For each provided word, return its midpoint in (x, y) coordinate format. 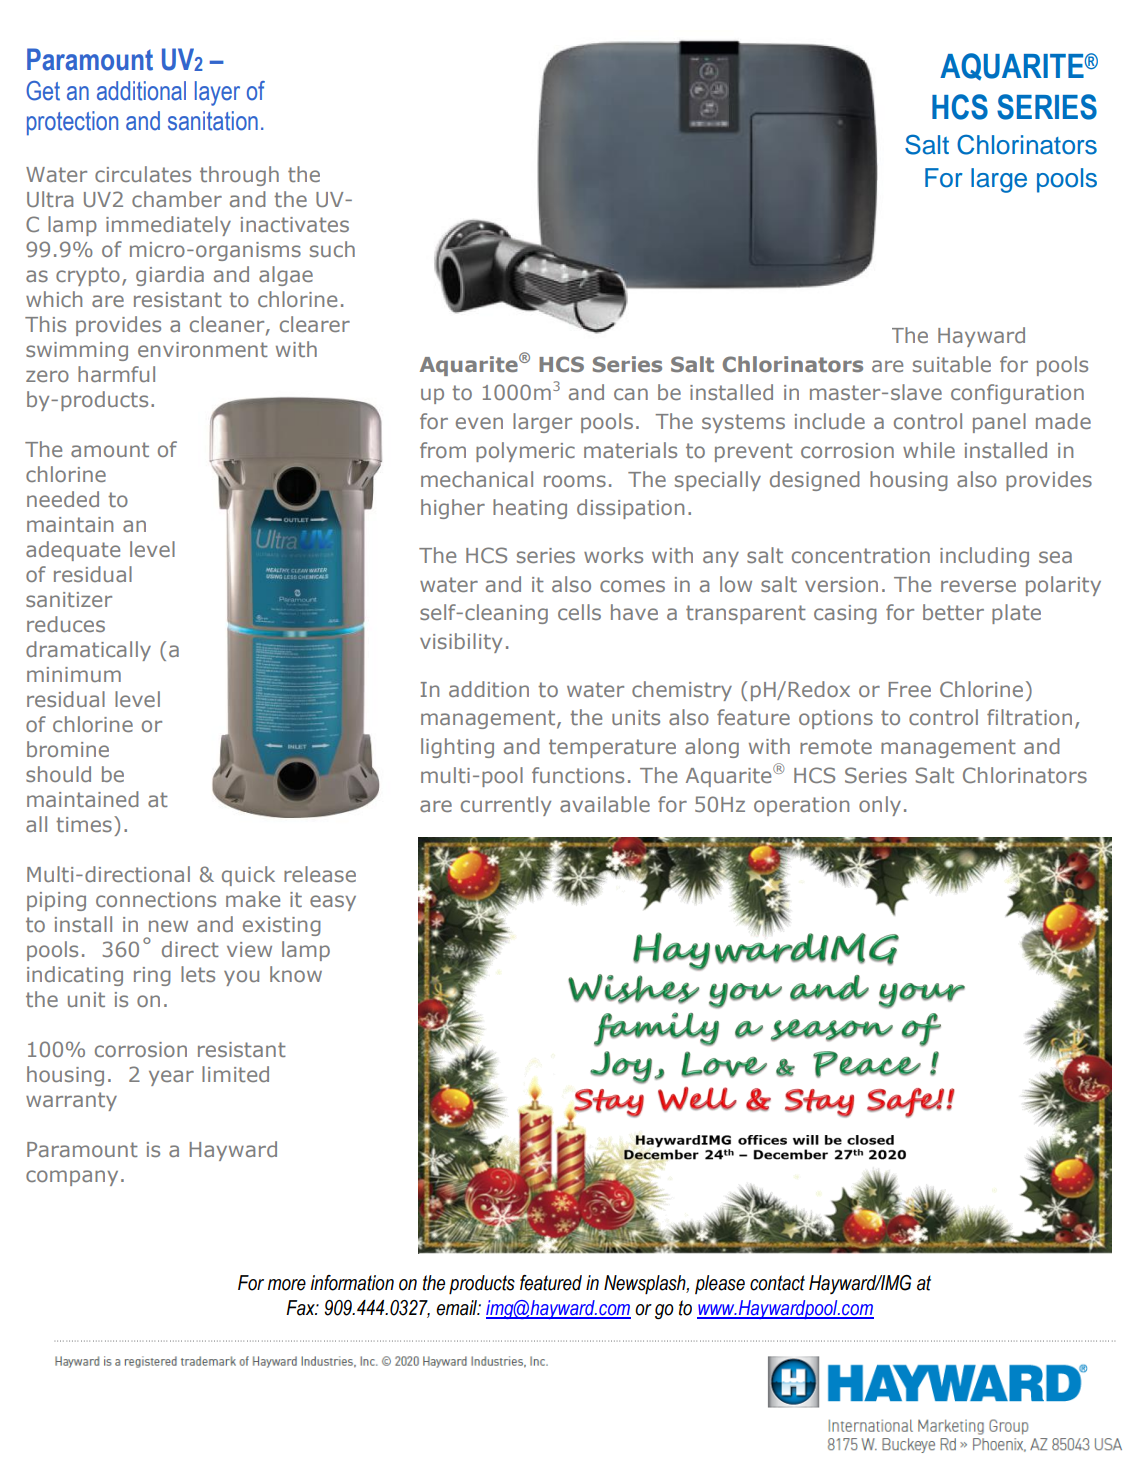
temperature (612, 748)
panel (999, 423)
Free (910, 689)
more (287, 1285)
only (880, 806)
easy (333, 903)
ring (152, 976)
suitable (952, 364)
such (332, 249)
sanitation (213, 121)
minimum (74, 674)
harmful (116, 374)
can (631, 394)
